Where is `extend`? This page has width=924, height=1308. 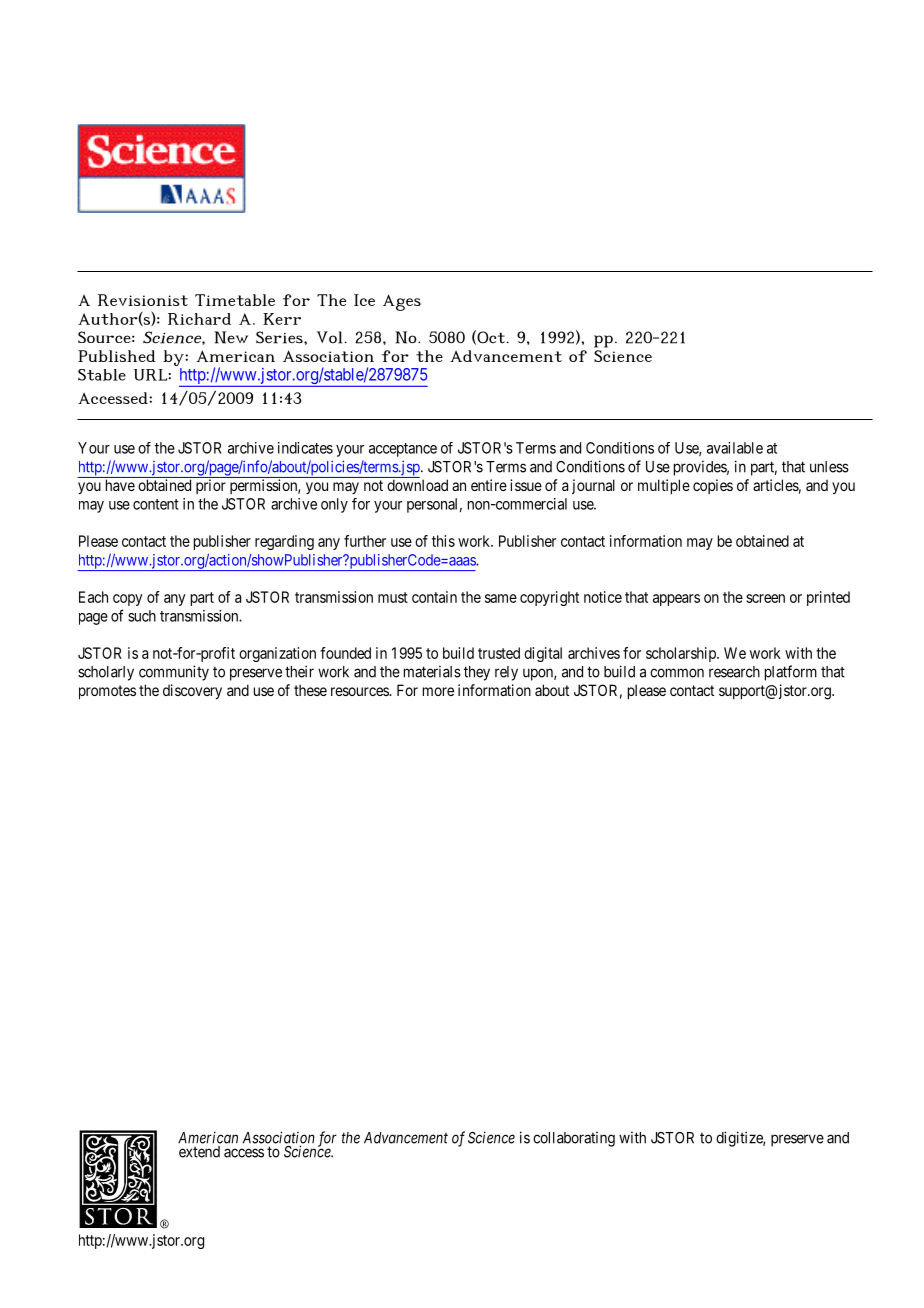 extend is located at coordinates (199, 1152).
